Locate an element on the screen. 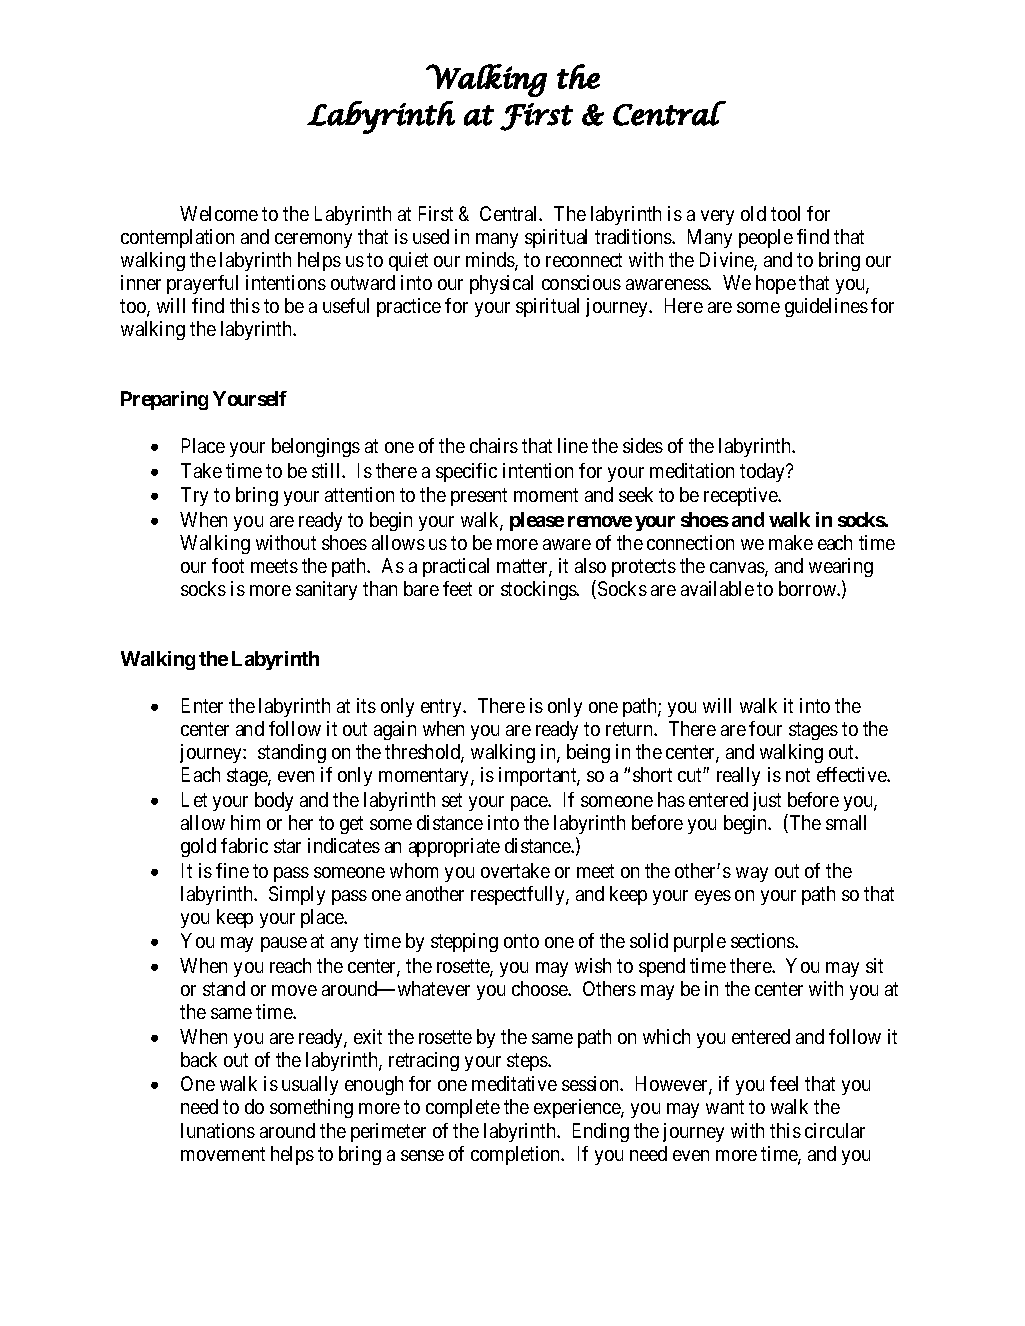 This screenshot has height=1326, width=1025. borrow is located at coordinates (808, 588).
